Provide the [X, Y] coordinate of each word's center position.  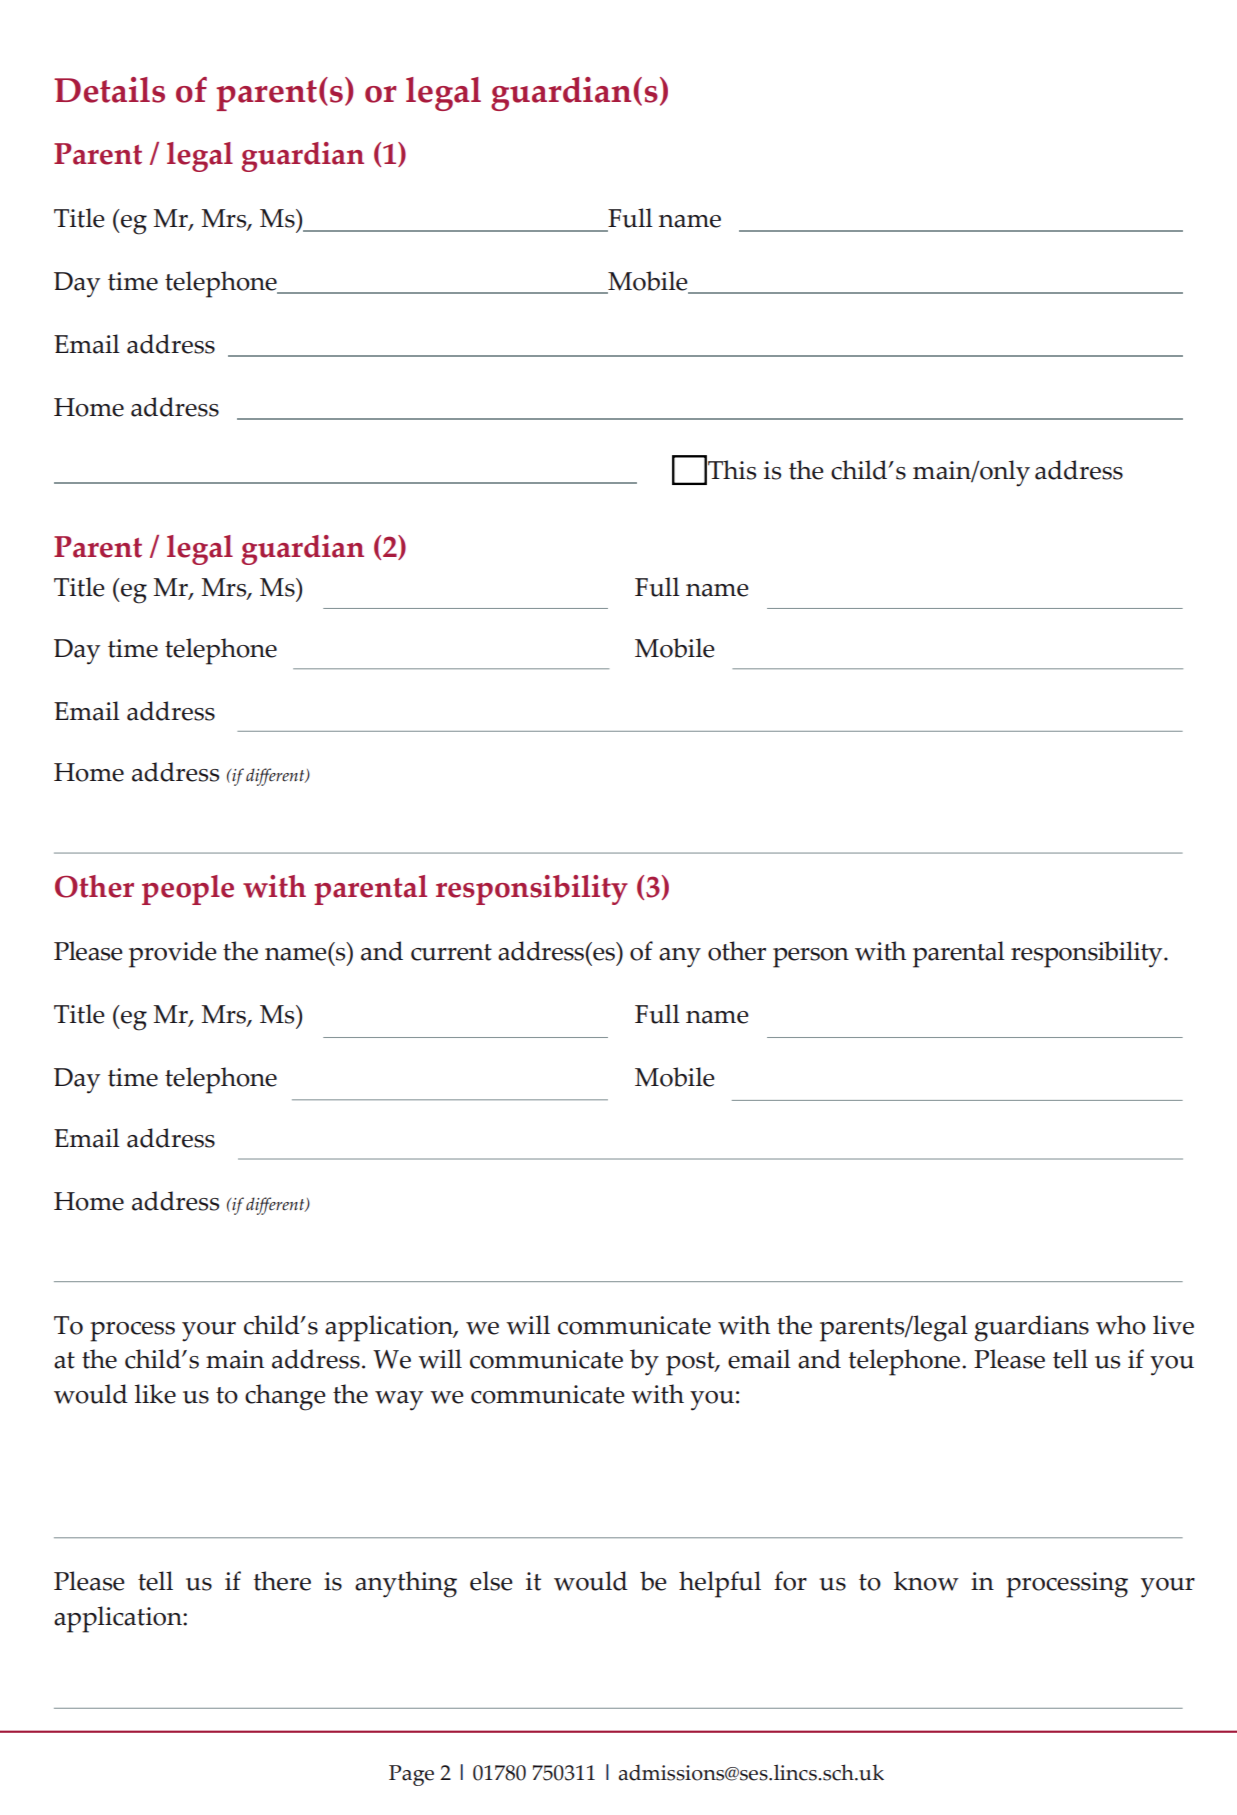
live [1173, 1325]
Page [411, 1775]
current [451, 952]
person [811, 958]
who [1121, 1325]
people [188, 890]
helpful [720, 1584]
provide [173, 954]
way [399, 1401]
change [285, 1397]
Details [109, 90]
